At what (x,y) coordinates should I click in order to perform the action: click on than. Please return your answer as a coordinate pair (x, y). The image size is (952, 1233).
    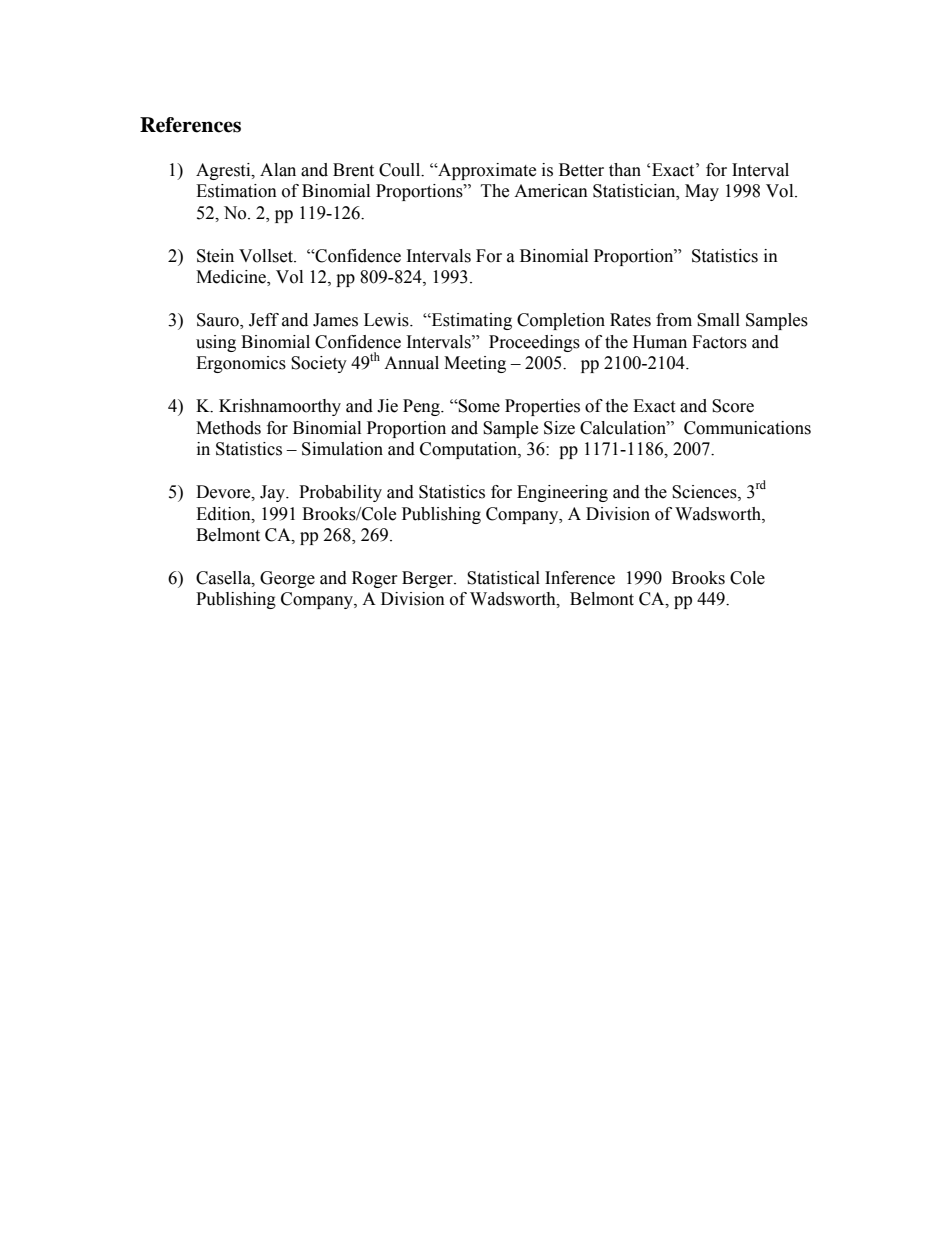
    Looking at the image, I should click on (625, 170).
